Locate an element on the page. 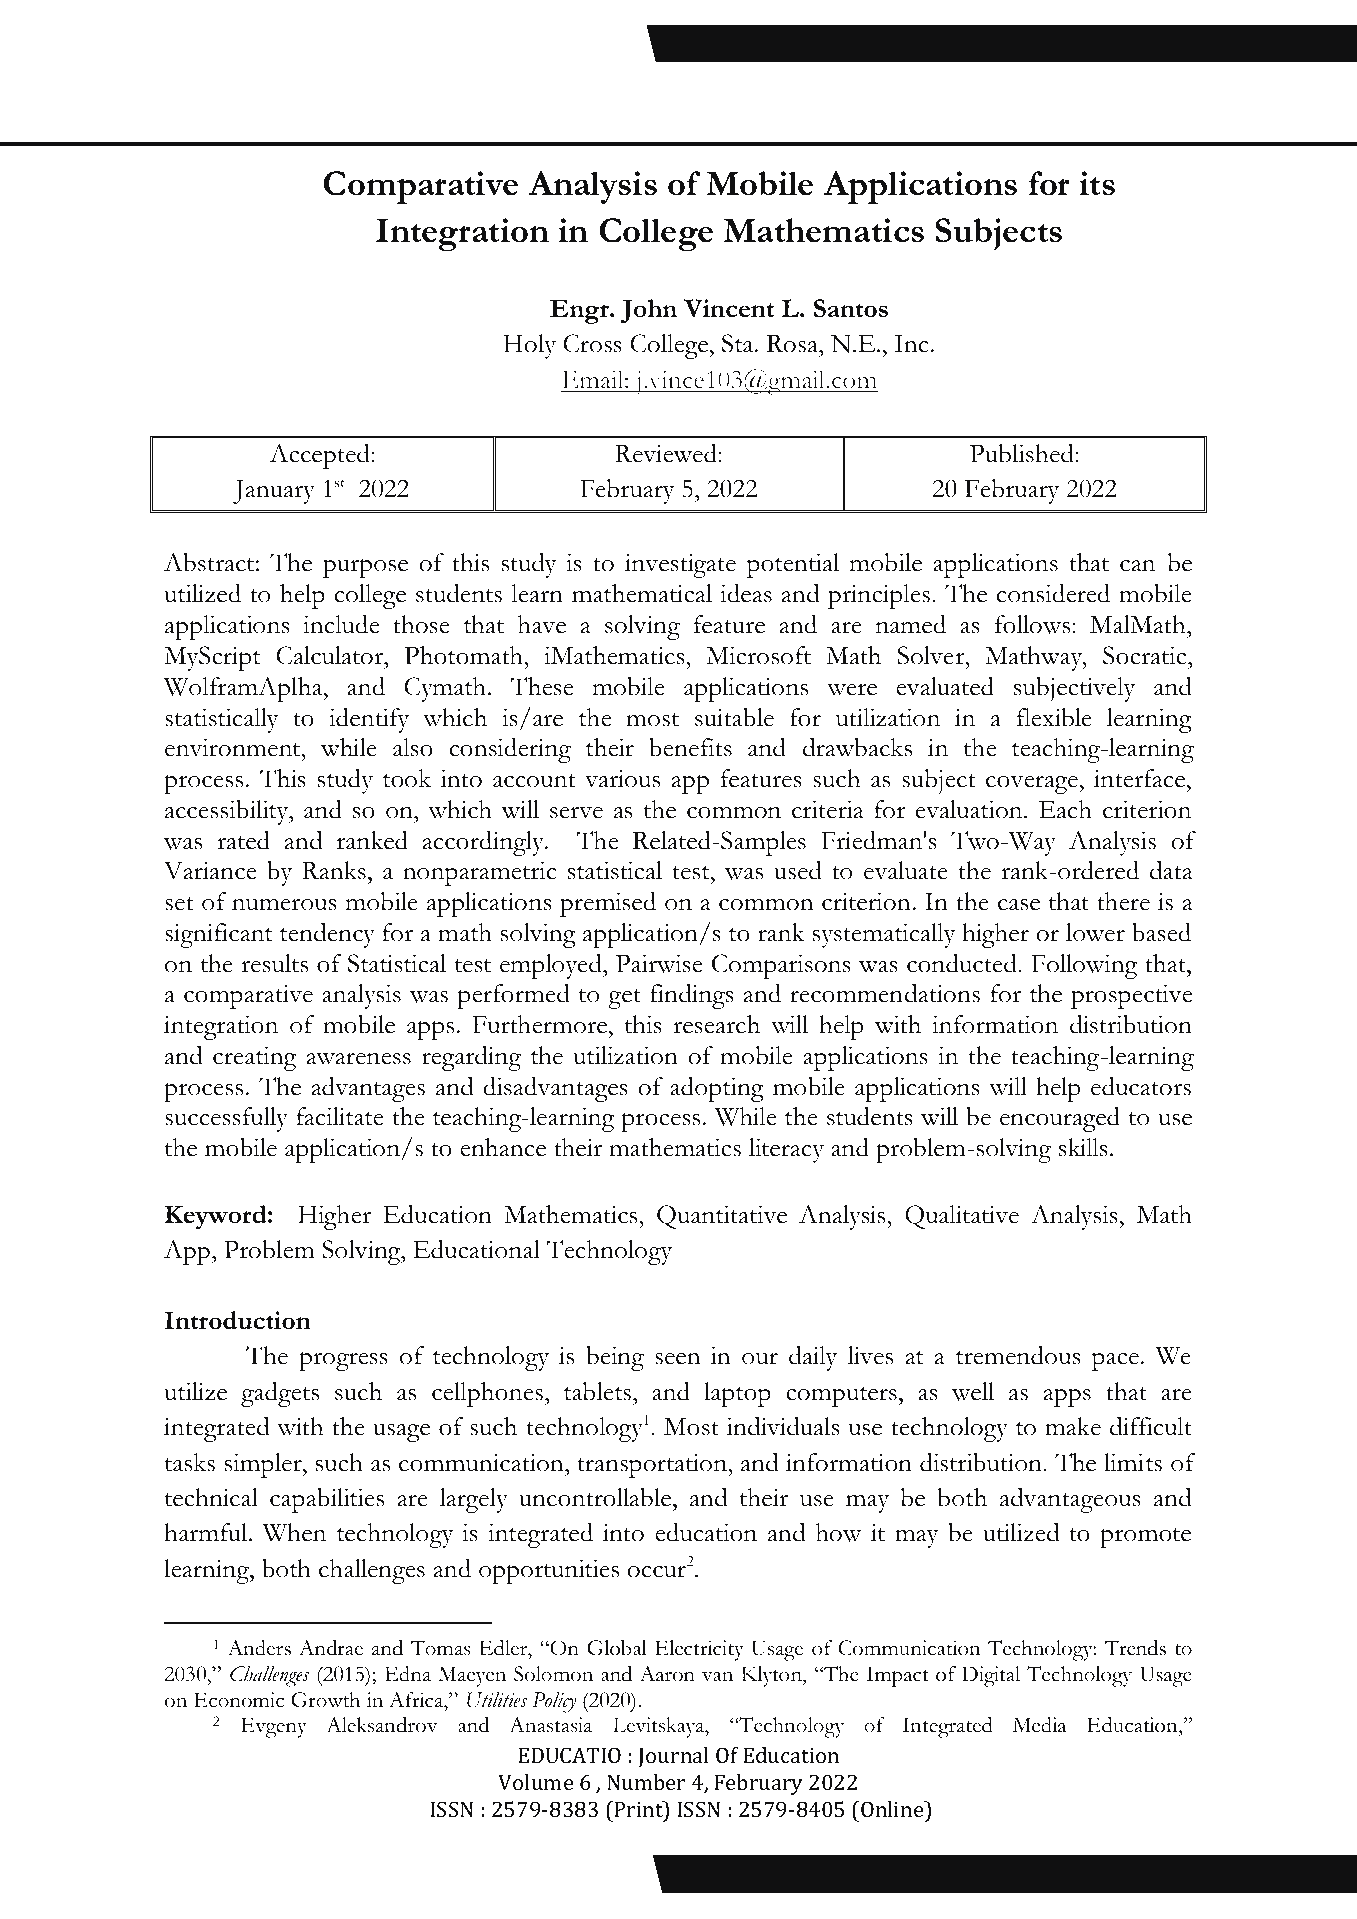 Image resolution: width=1357 pixels, height=1919 pixels. coverage is located at coordinates (1032, 784).
